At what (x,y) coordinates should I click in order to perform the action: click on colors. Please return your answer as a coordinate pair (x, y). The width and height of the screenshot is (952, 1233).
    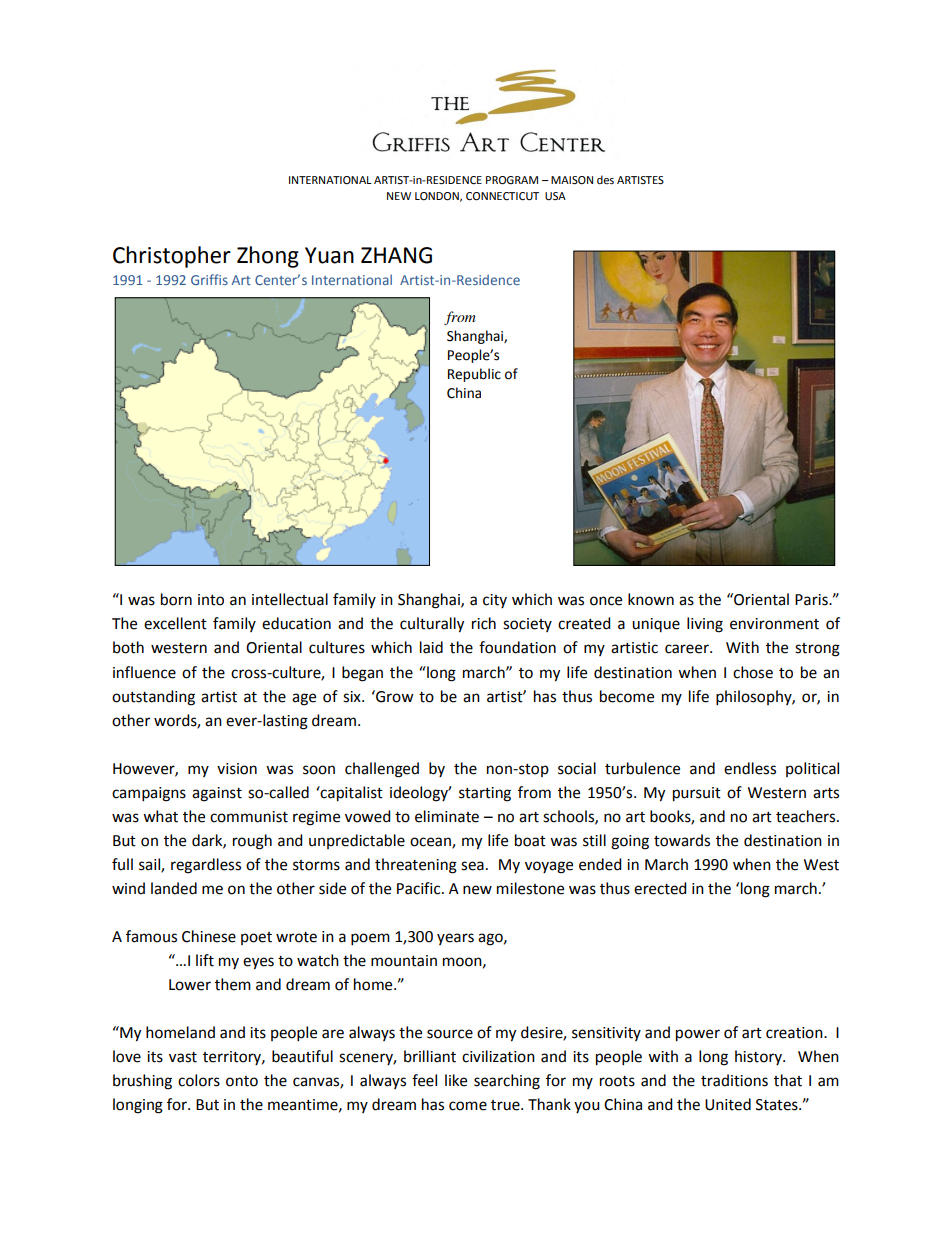
    Looking at the image, I should click on (199, 1080).
